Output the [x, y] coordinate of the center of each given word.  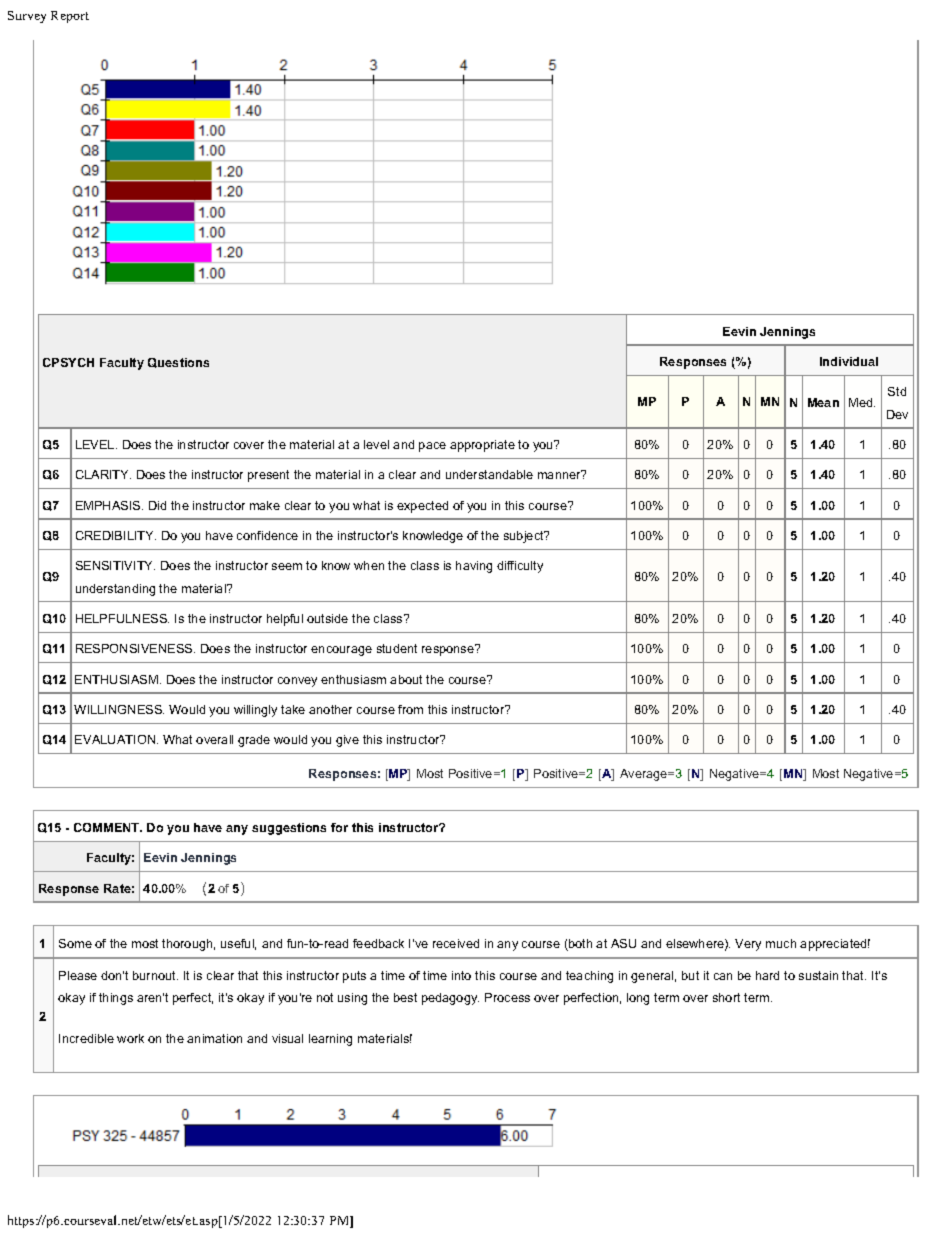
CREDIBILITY [116, 535]
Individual [849, 361]
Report [70, 17]
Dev [897, 414]
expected [422, 507]
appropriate [482, 446]
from [410, 709]
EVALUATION [116, 739]
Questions [178, 363]
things [116, 999]
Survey [27, 17]
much [781, 943]
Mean [823, 402]
